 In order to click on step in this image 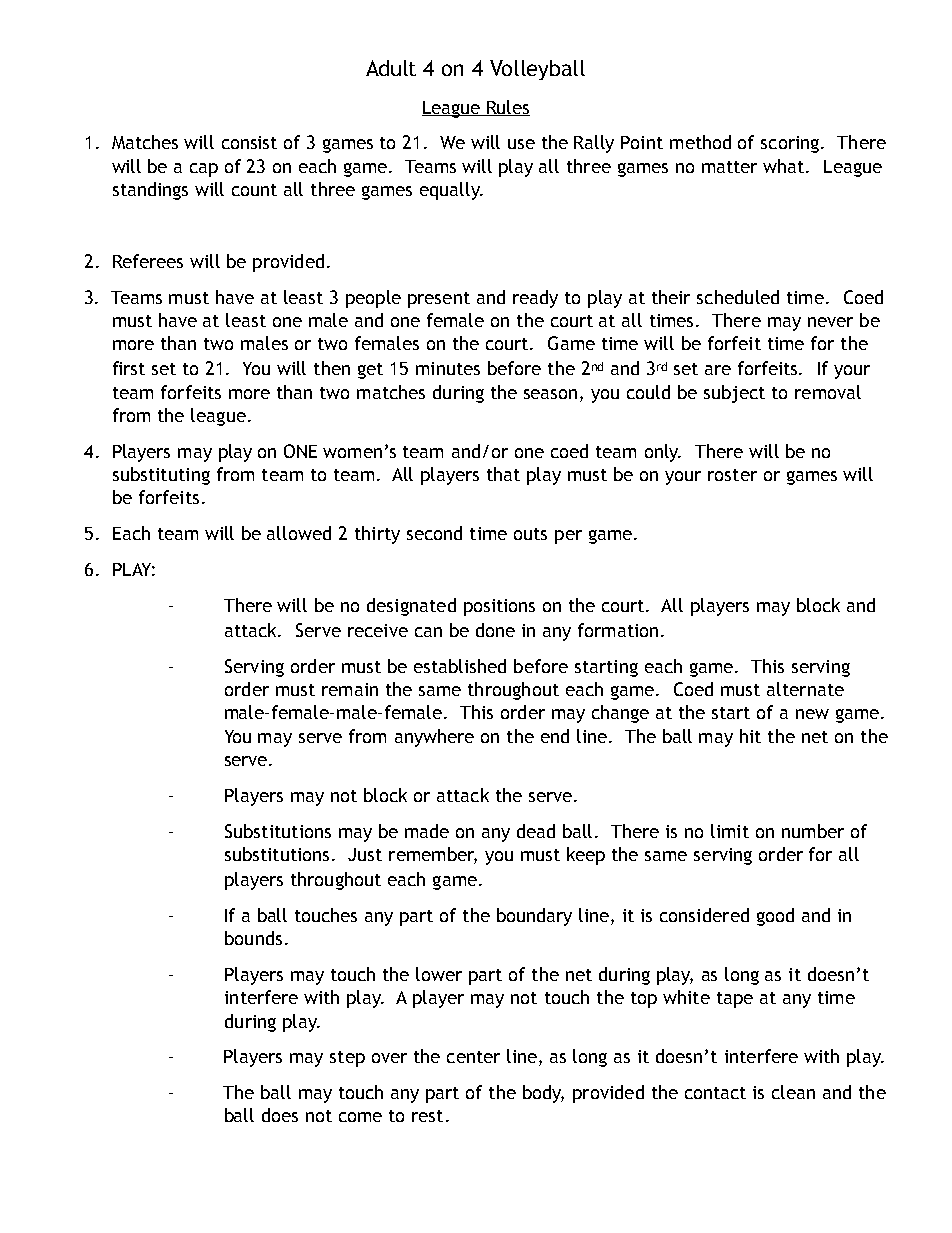, I will do `click(347, 1059)`.
